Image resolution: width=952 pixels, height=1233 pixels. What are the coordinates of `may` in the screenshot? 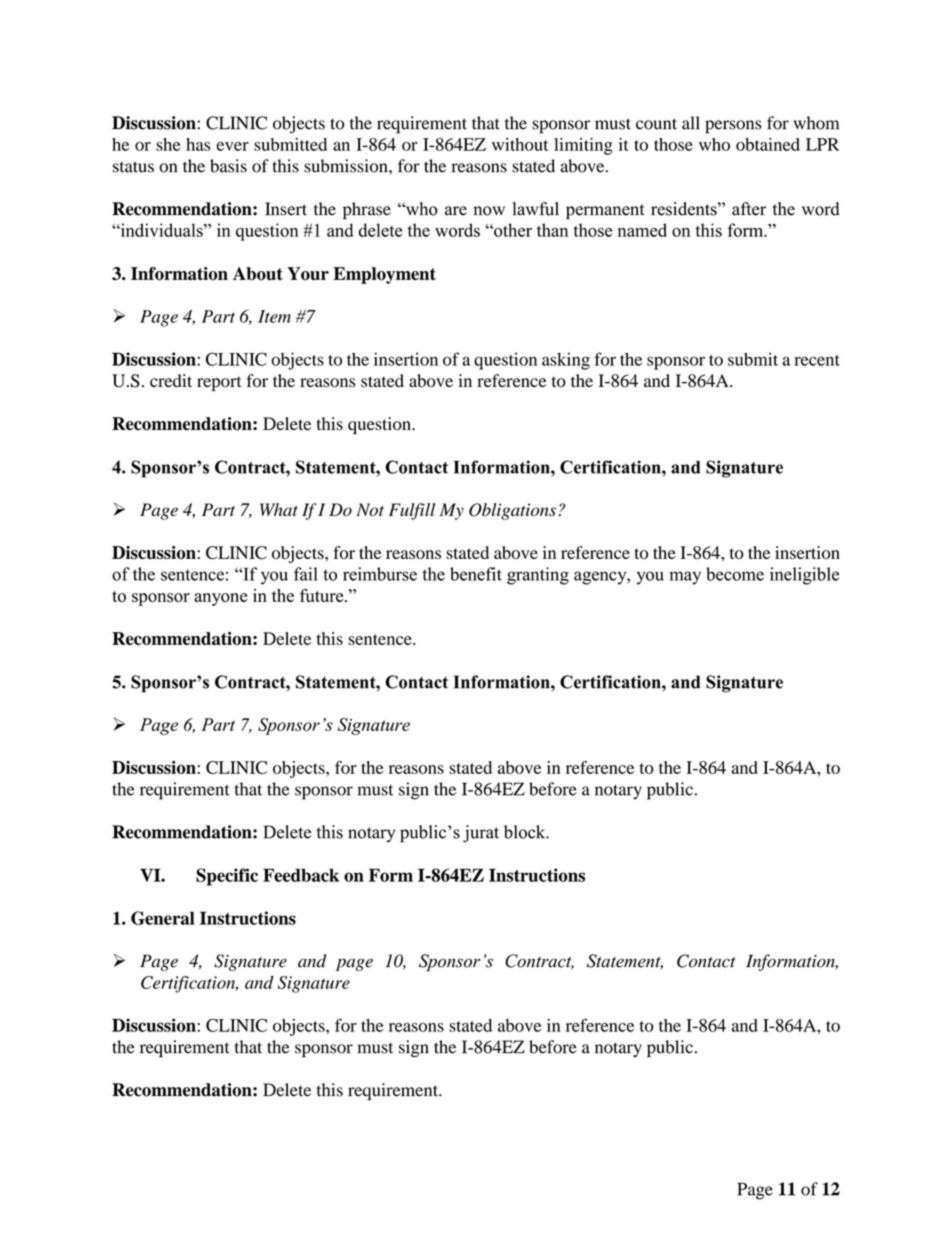 It's located at (685, 578).
